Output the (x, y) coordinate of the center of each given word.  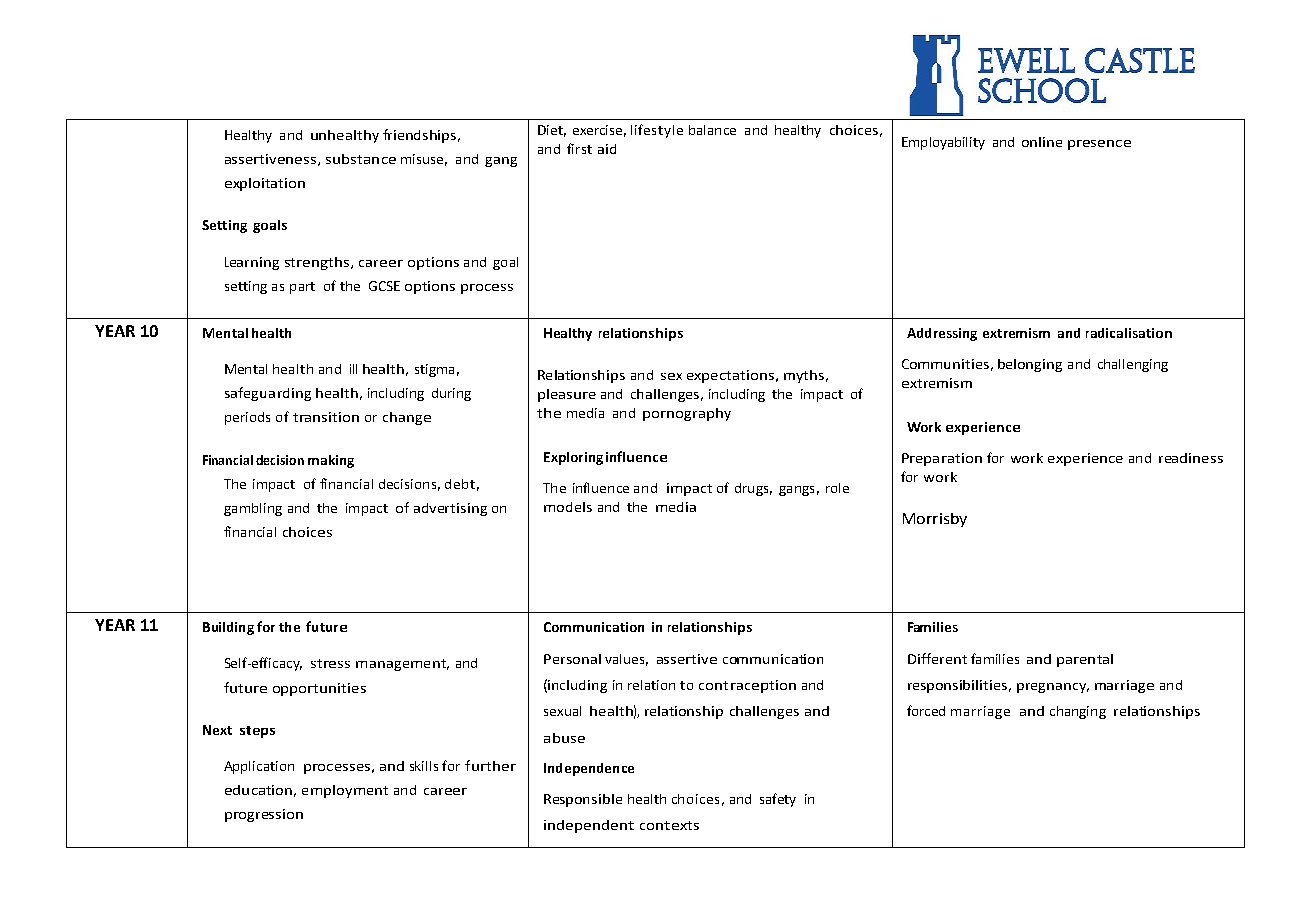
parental (1085, 660)
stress (330, 663)
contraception (747, 686)
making (331, 461)
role (837, 488)
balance (712, 130)
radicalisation (1129, 333)
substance (361, 159)
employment (345, 791)
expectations (730, 376)
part (302, 288)
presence (1099, 145)
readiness (1191, 458)
